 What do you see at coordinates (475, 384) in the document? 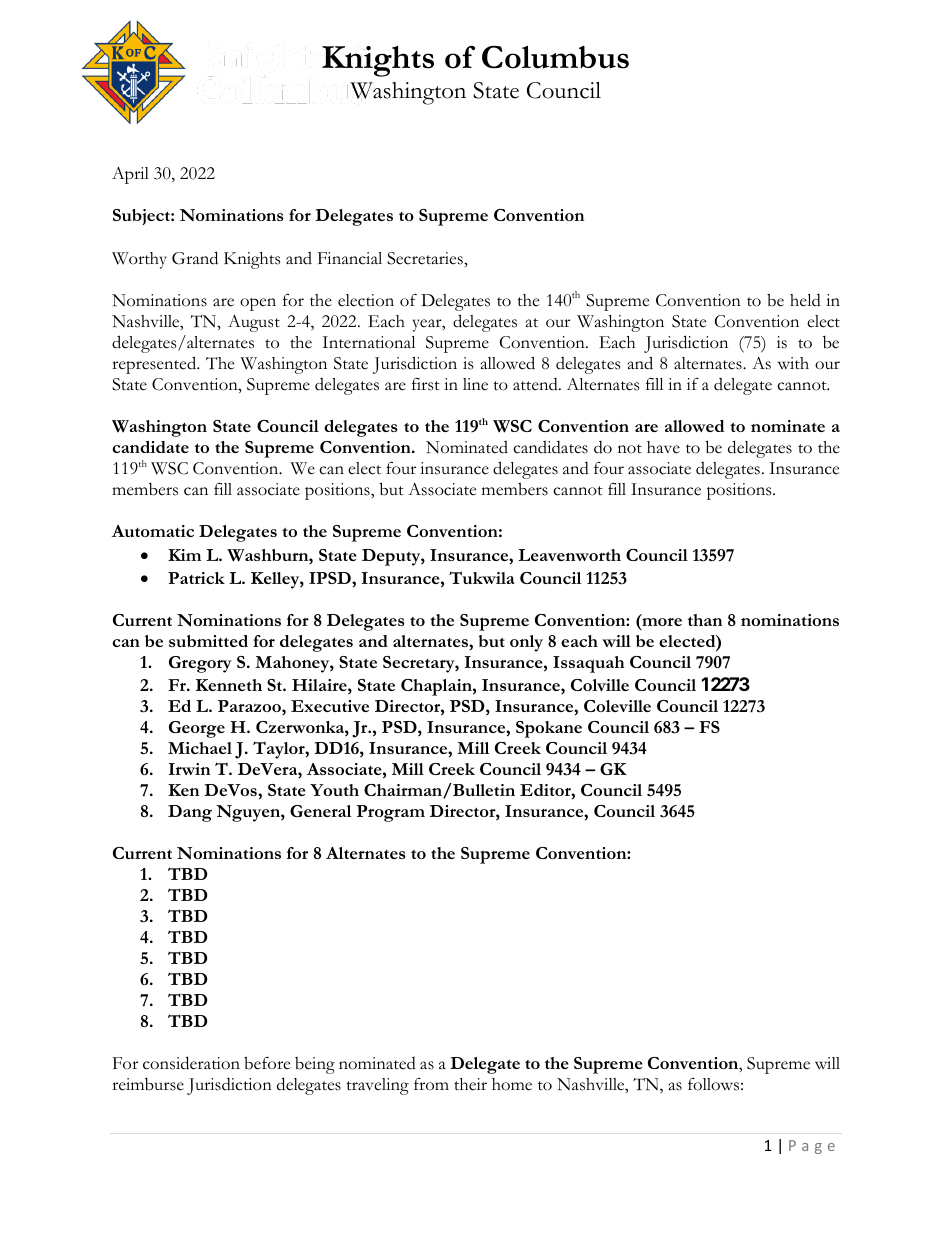
I see `line` at bounding box center [475, 384].
